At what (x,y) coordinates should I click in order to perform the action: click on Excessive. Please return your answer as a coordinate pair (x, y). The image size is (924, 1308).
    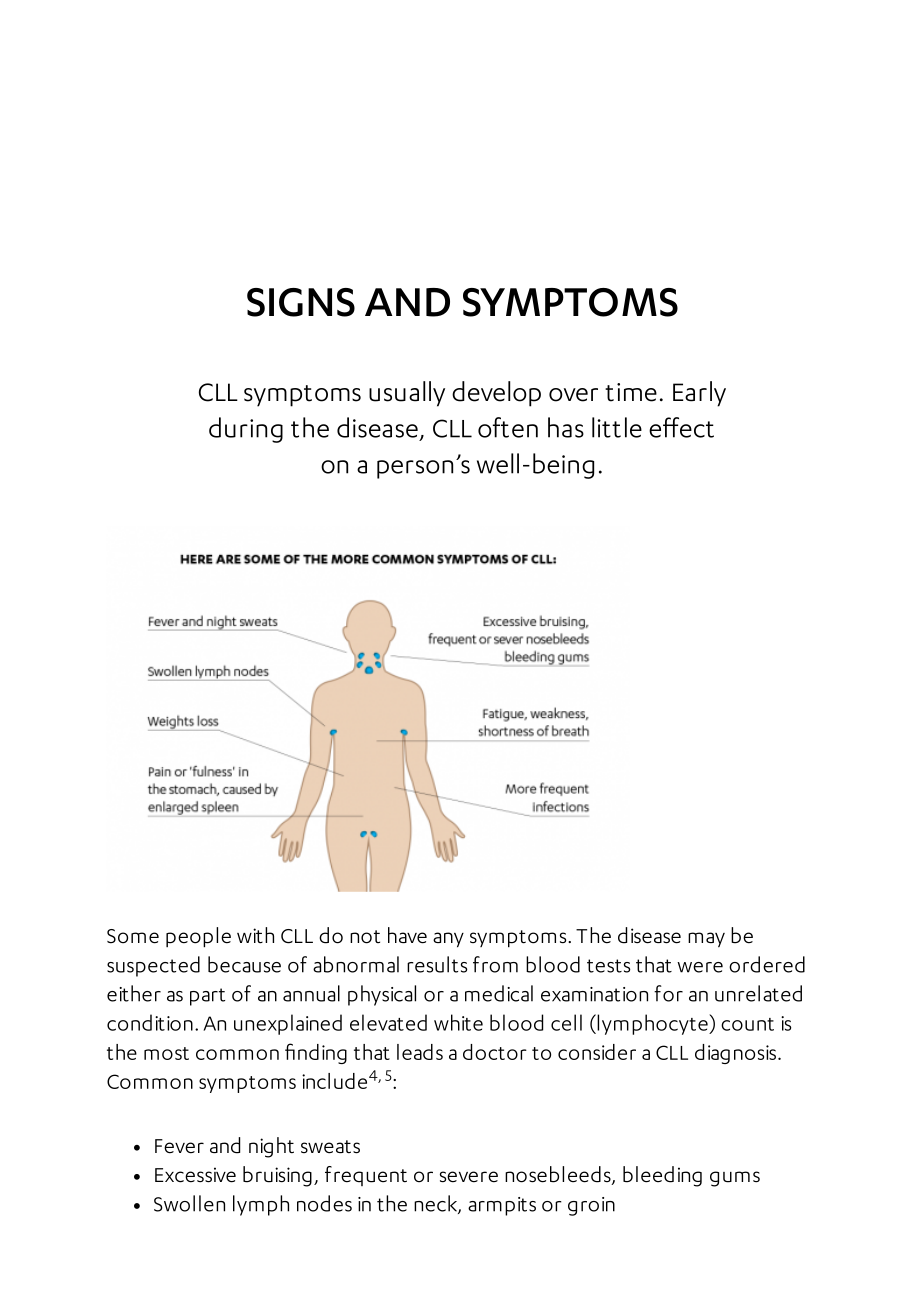
    Looking at the image, I should click on (195, 1175).
